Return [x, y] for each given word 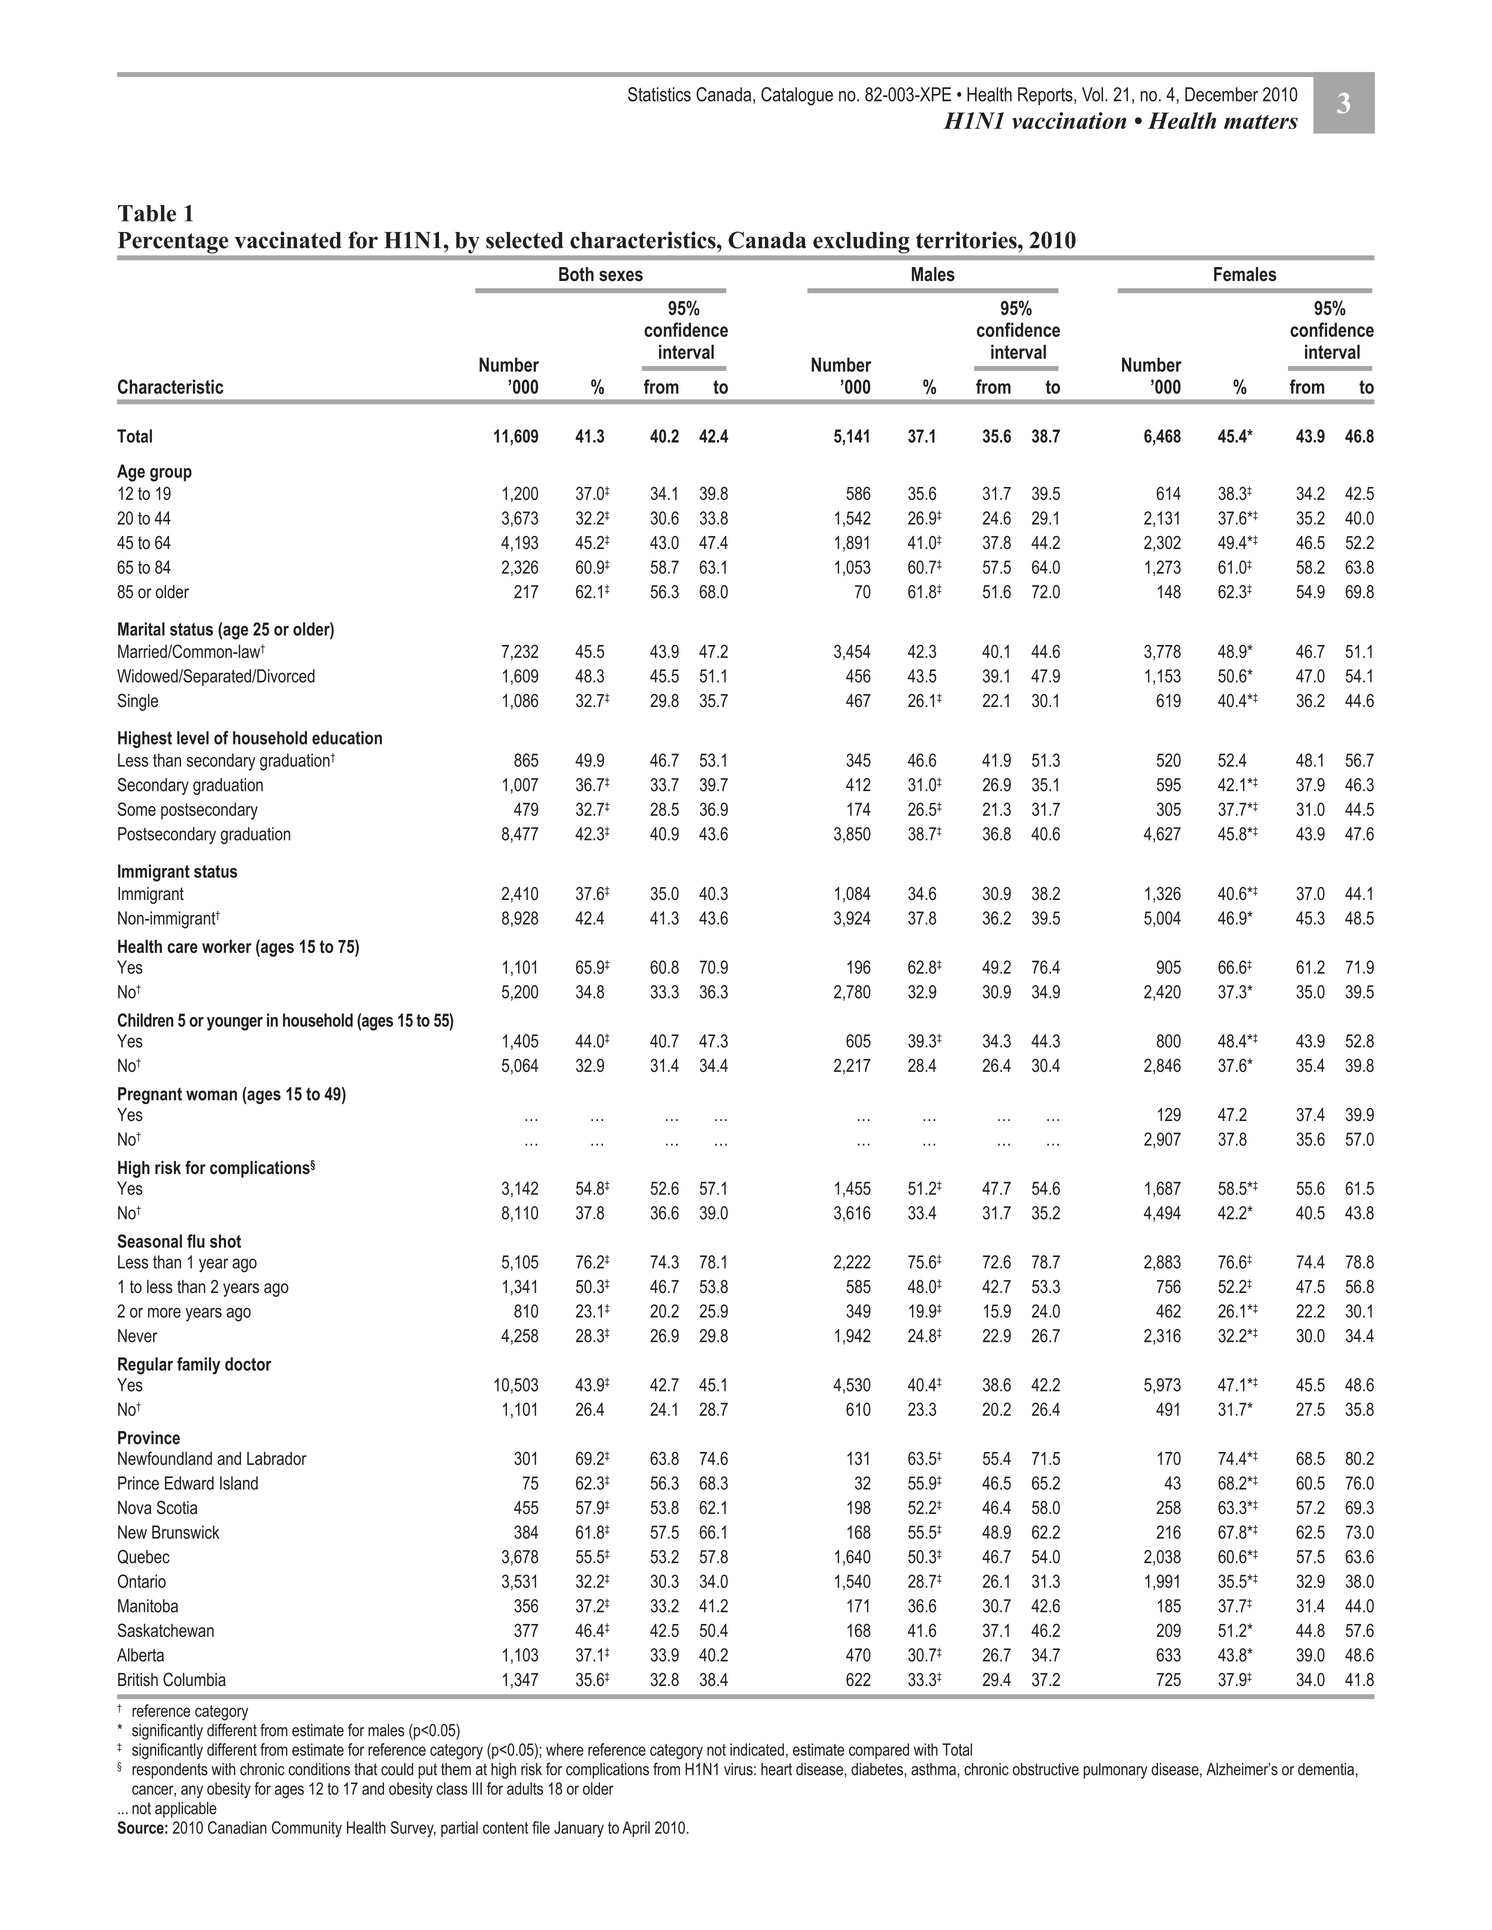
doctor [248, 1364]
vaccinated [288, 240]
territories [967, 240]
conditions [319, 1769]
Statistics [659, 94]
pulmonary [1115, 1771]
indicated [757, 1749]
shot [225, 1241]
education [347, 738]
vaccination [1069, 120]
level [193, 738]
